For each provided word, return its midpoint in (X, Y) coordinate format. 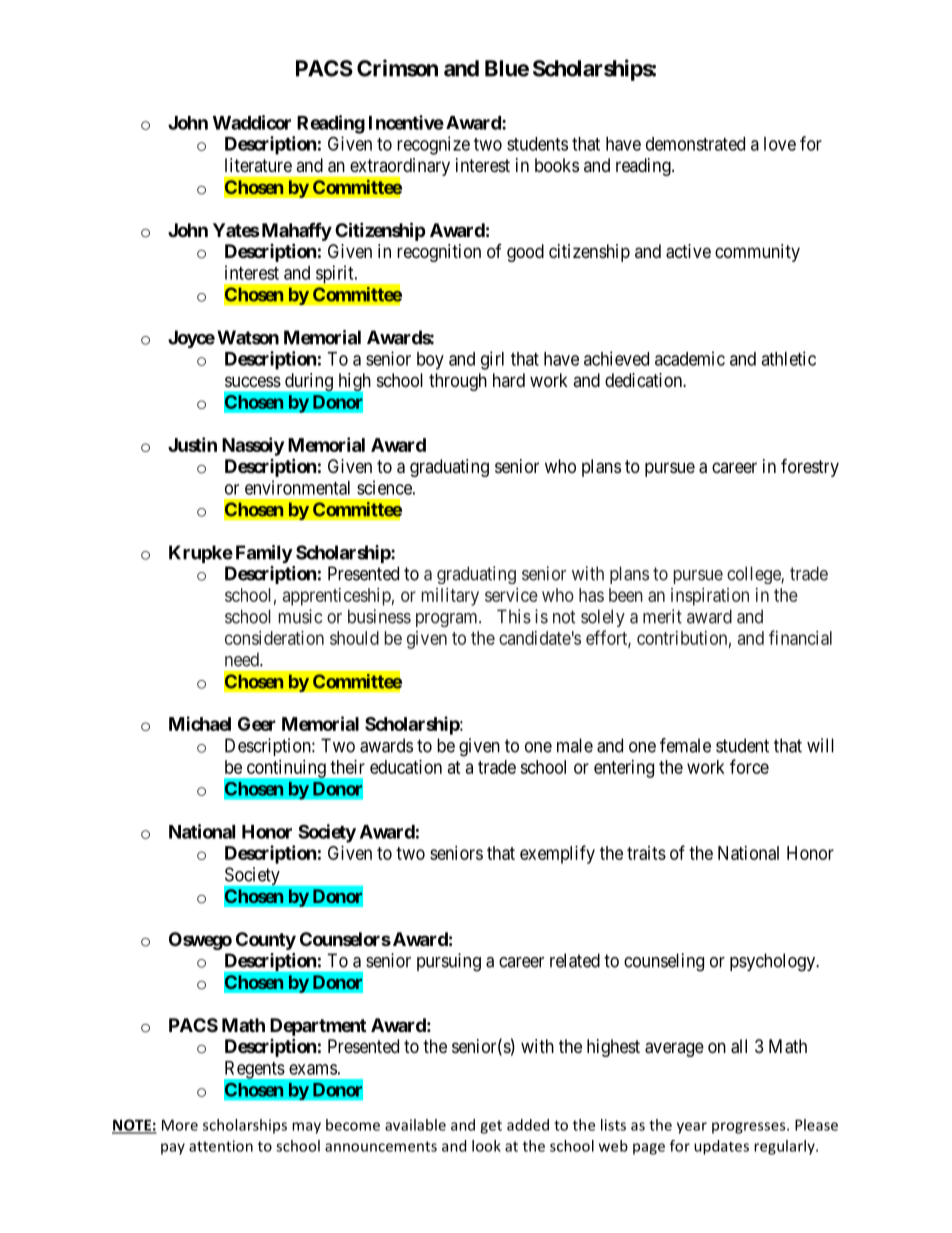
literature (258, 165)
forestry (810, 467)
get (491, 1127)
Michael (200, 723)
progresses (750, 1128)
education (406, 767)
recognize (433, 145)
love (780, 144)
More (180, 1125)
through (458, 382)
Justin (192, 444)
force (749, 766)
